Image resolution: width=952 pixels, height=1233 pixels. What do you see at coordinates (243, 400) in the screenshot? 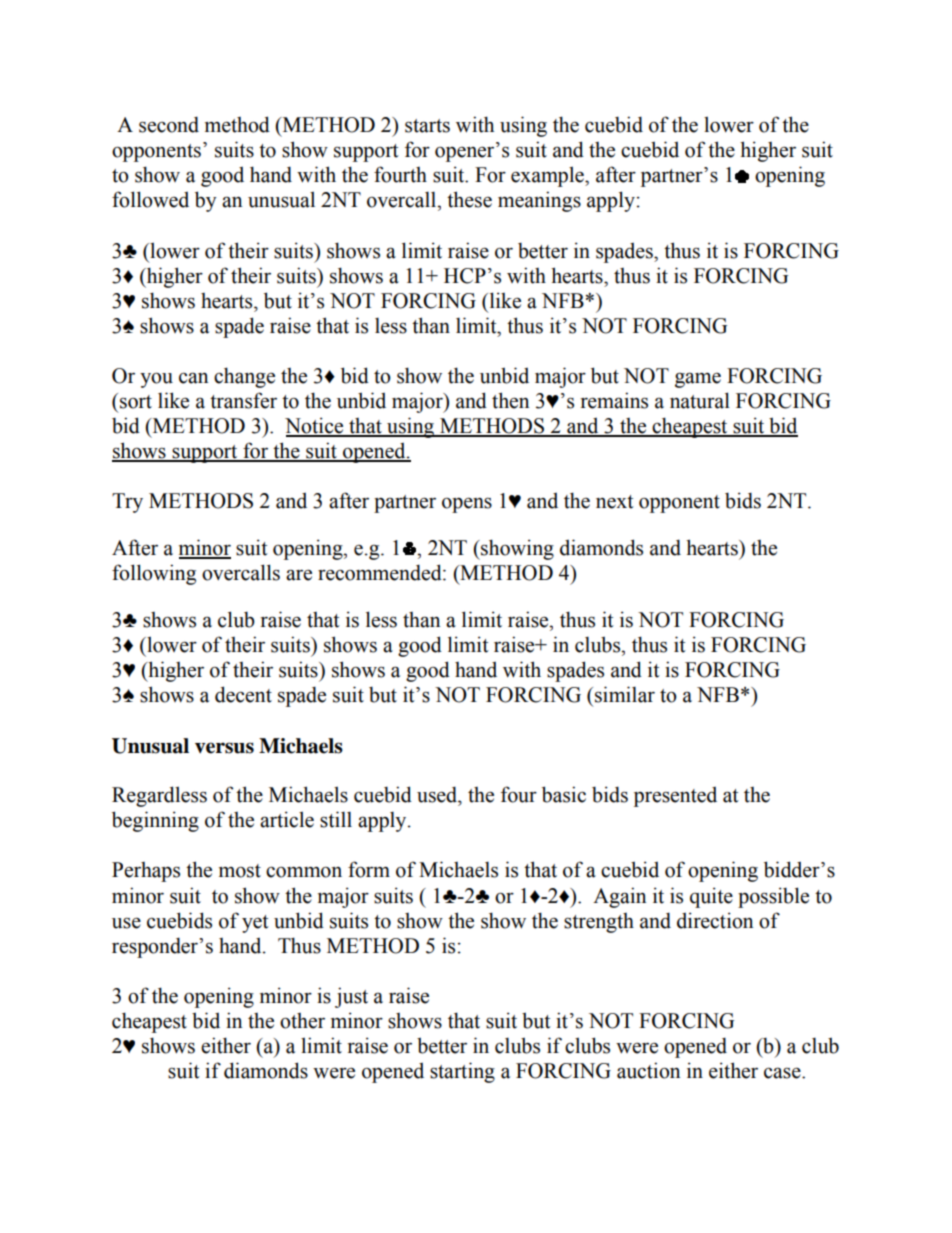
I see `transfer` at bounding box center [243, 400].
